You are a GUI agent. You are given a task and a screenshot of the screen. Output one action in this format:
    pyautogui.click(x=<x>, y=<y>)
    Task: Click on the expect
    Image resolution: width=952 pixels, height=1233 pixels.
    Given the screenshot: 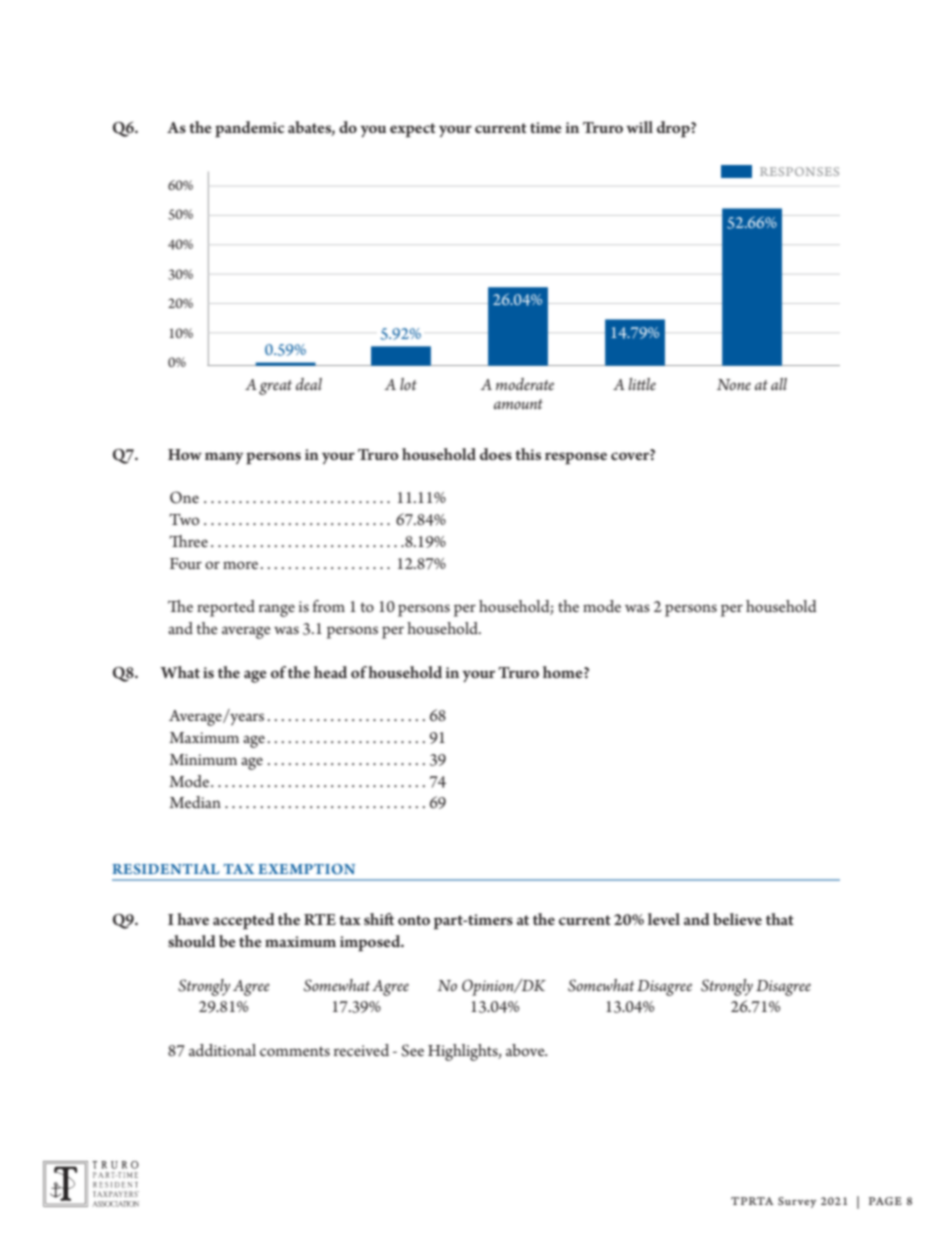 What is the action you would take?
    pyautogui.click(x=413, y=130)
